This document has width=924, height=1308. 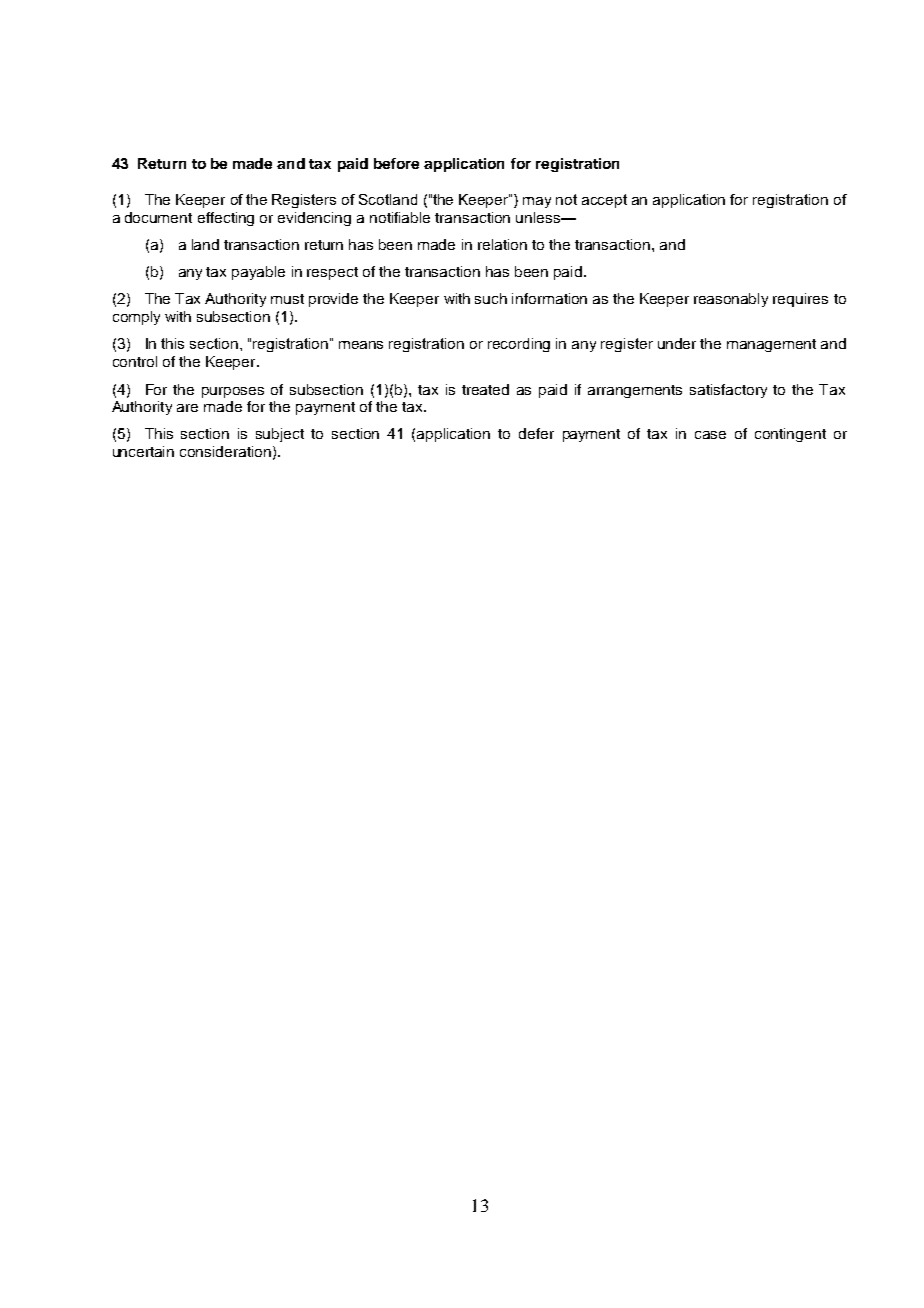 What do you see at coordinates (491, 298) in the document?
I see `such` at bounding box center [491, 298].
